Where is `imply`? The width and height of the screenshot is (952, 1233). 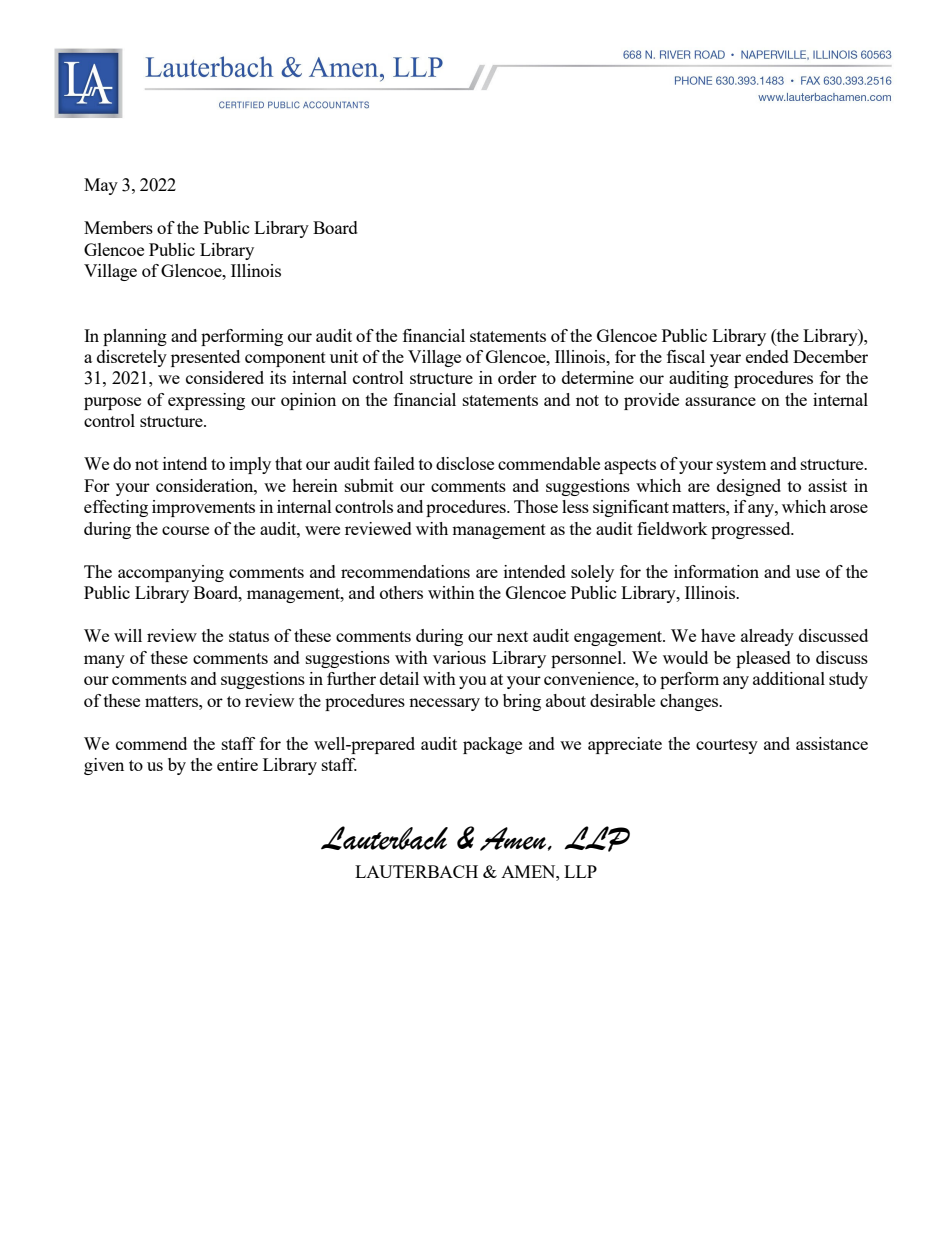 imply is located at coordinates (250, 465).
